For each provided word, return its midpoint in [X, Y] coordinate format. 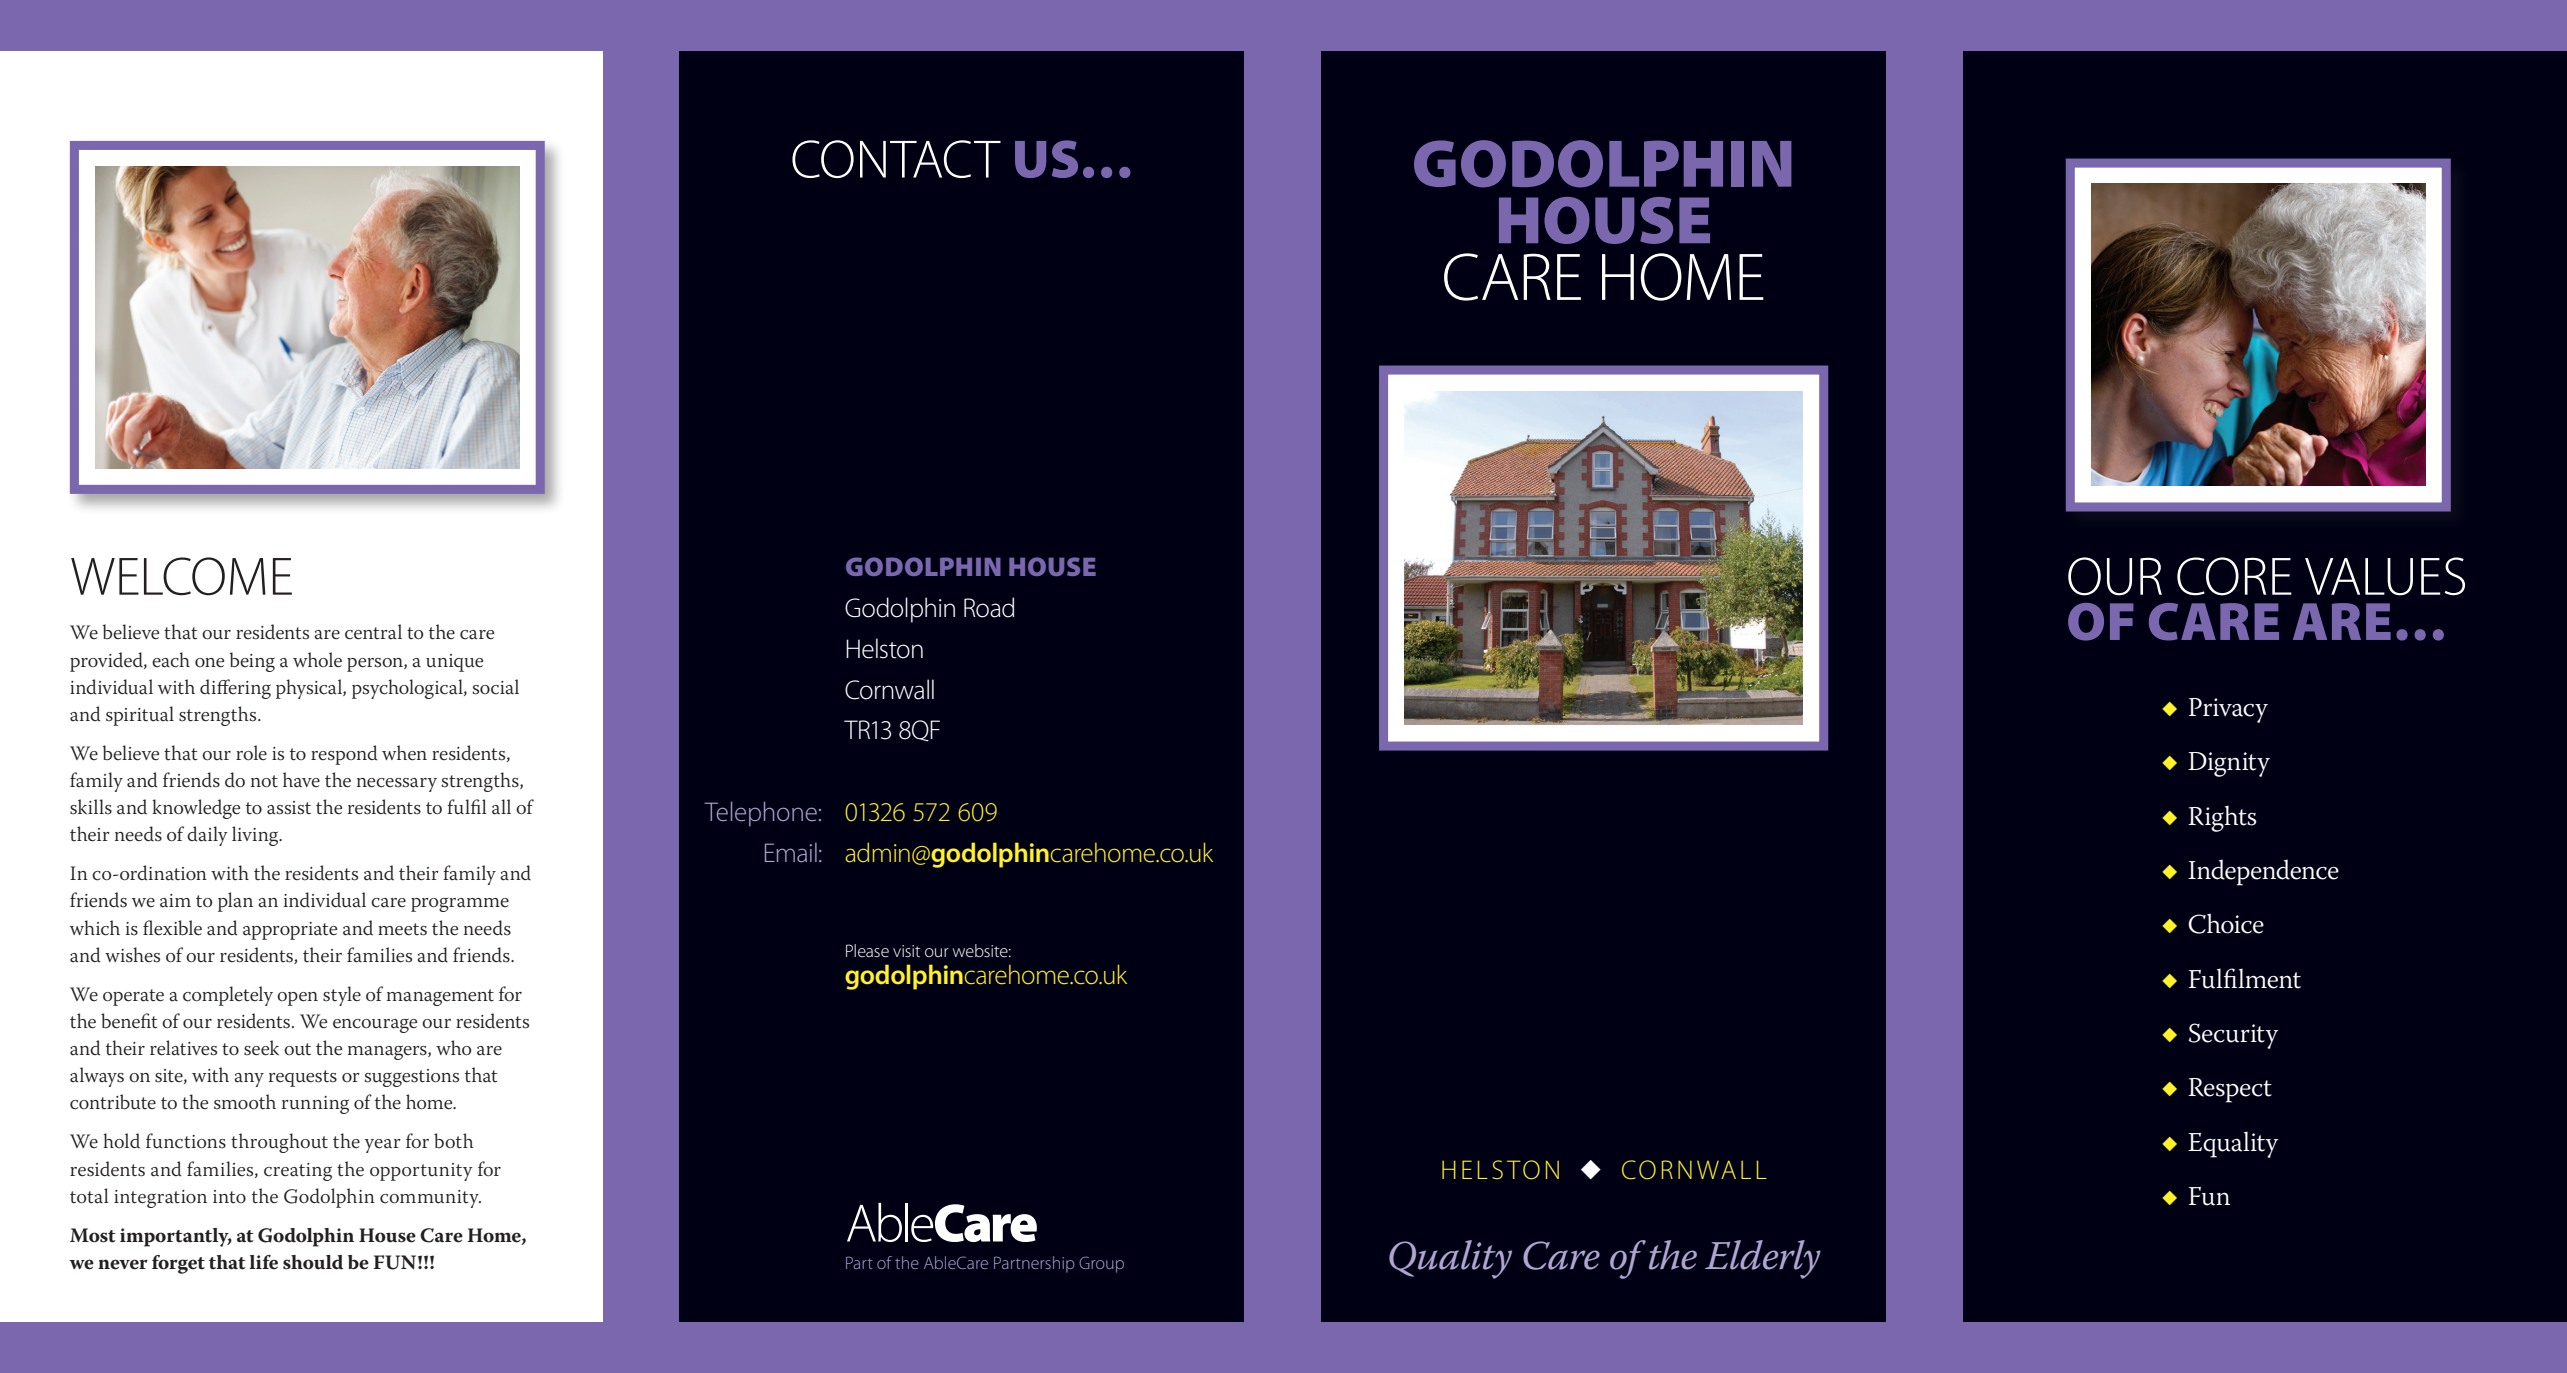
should [313, 1262]
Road [989, 607]
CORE [2234, 576]
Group [1101, 1264]
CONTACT [896, 159]
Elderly [1763, 1259]
